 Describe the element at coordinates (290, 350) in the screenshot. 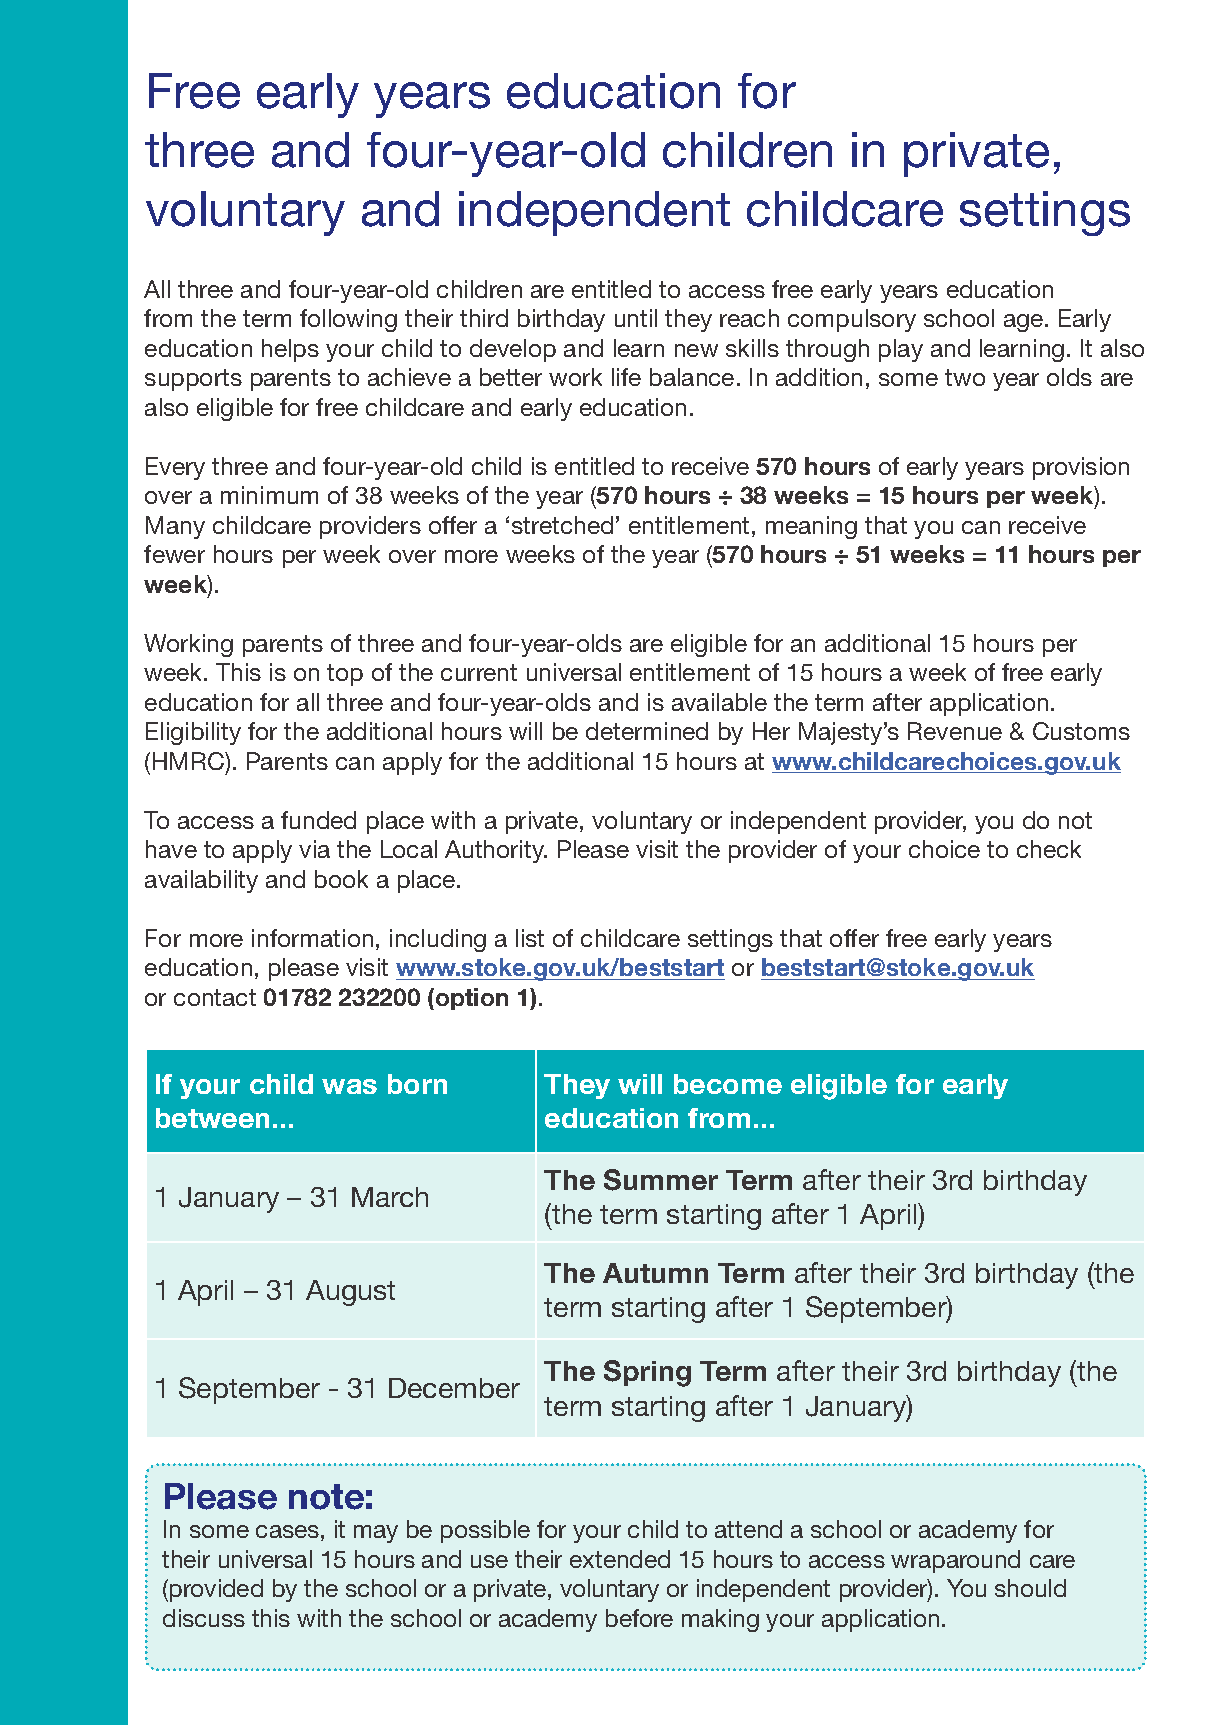

I see `helps` at that location.
